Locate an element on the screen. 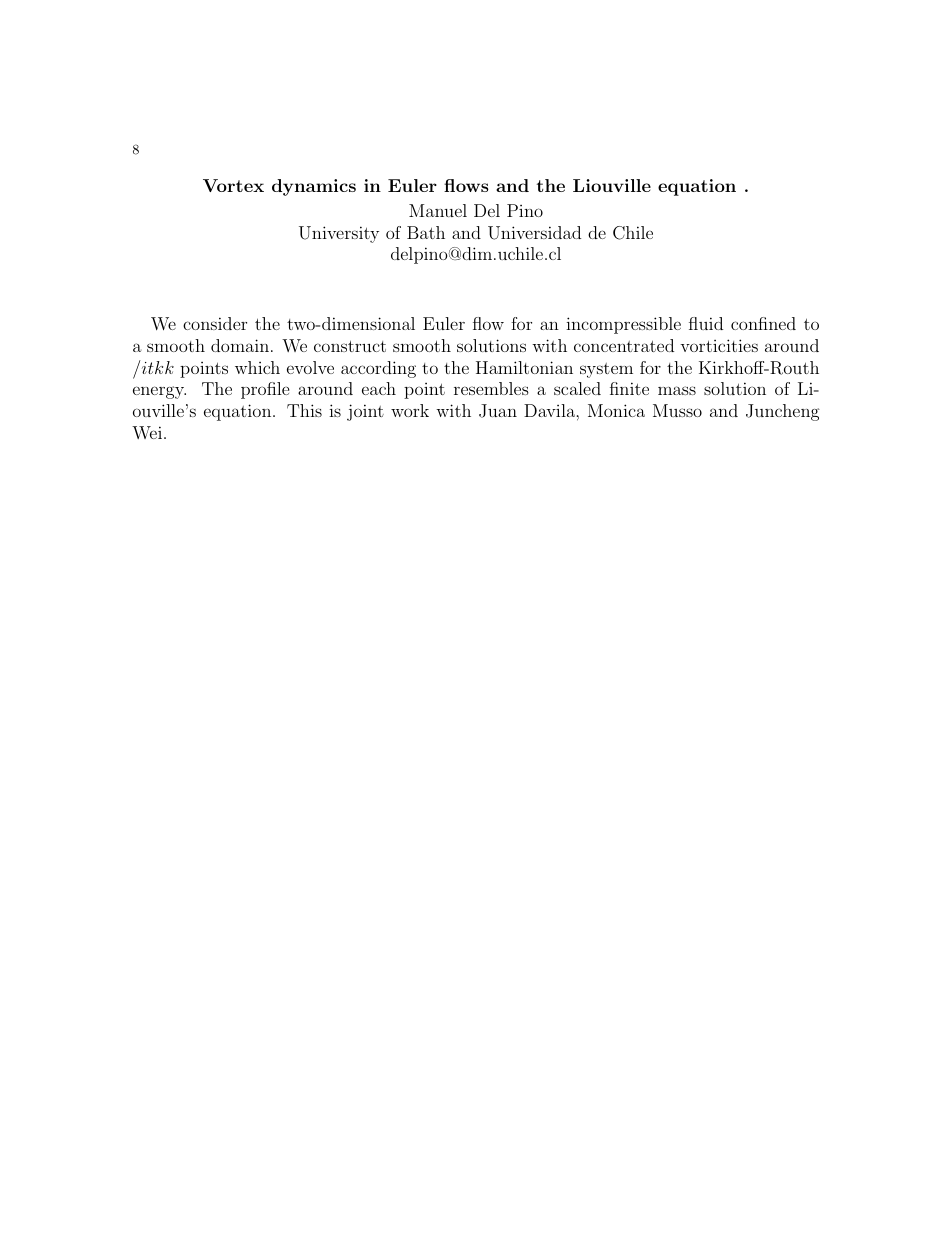 The width and height of the screenshot is (952, 1233). fluid is located at coordinates (706, 323).
